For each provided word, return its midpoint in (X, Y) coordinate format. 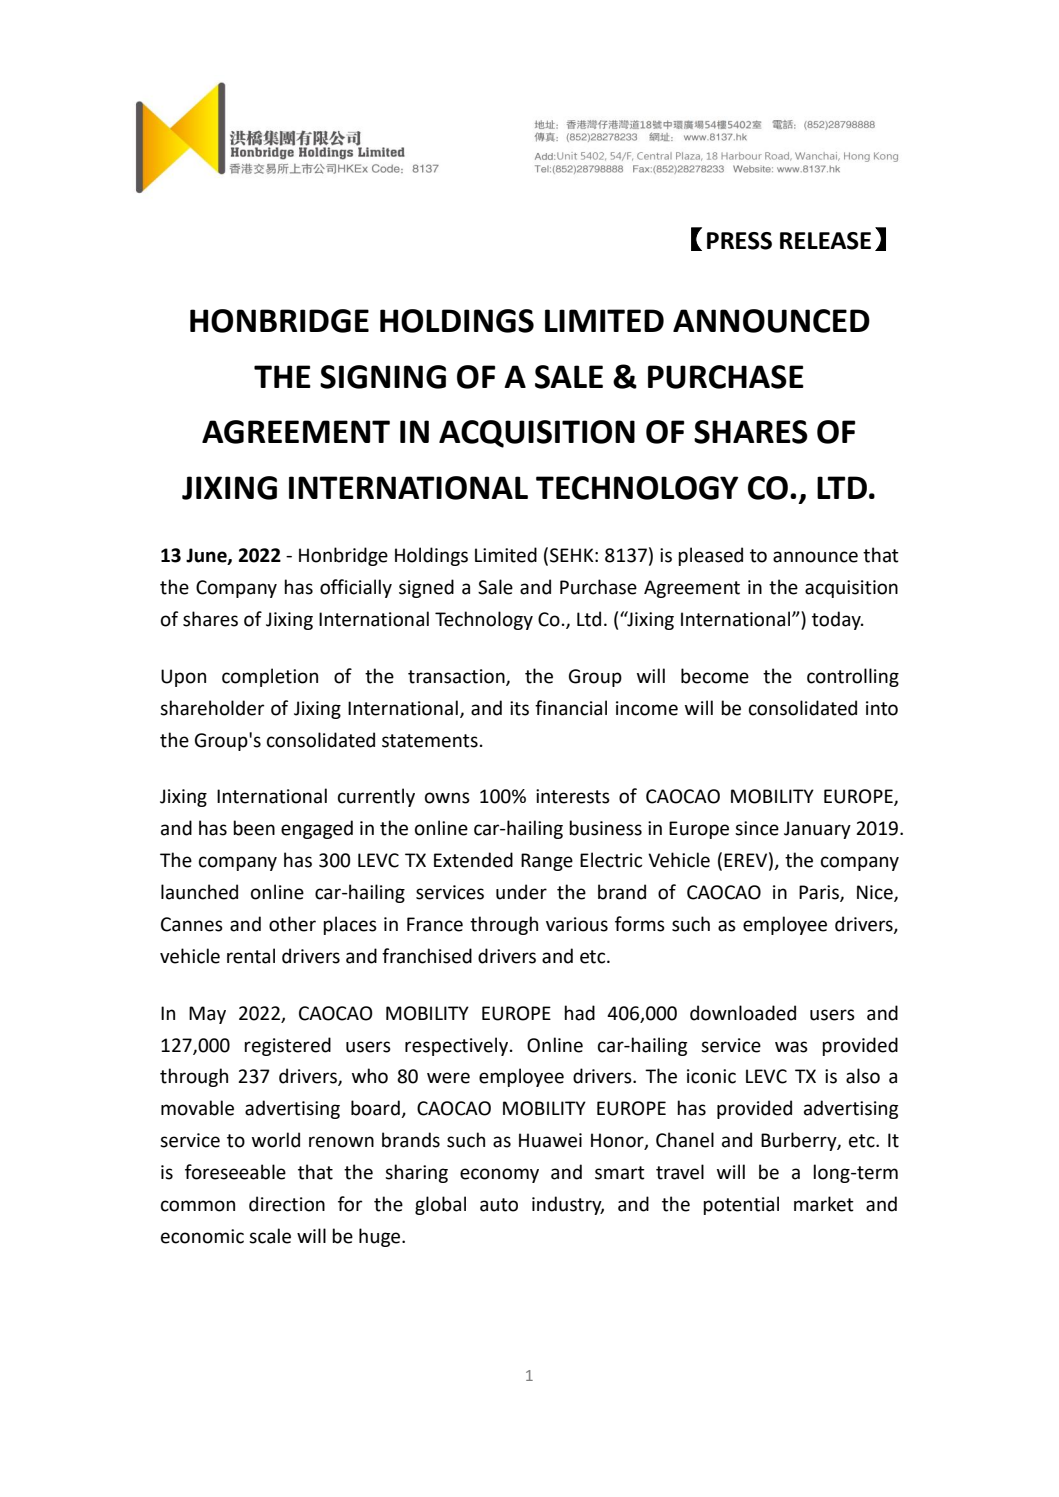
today (837, 620)
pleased (710, 556)
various (577, 924)
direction (287, 1204)
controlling (853, 677)
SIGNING (383, 377)
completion (270, 677)
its (519, 708)
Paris (820, 893)
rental (251, 956)
